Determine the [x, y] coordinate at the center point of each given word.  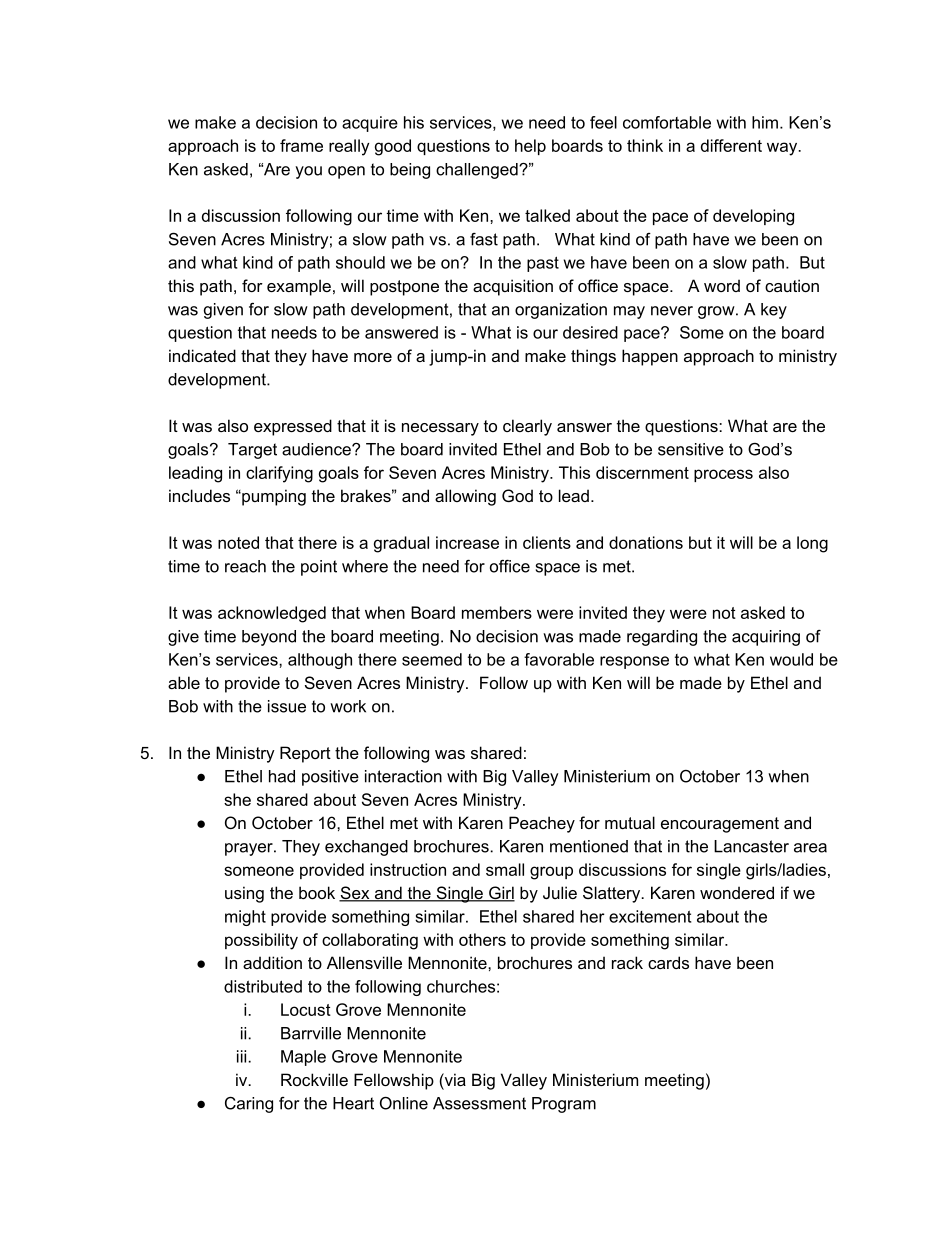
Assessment [479, 1103]
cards [668, 962]
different [731, 145]
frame [301, 145]
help [530, 147]
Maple [303, 1058]
